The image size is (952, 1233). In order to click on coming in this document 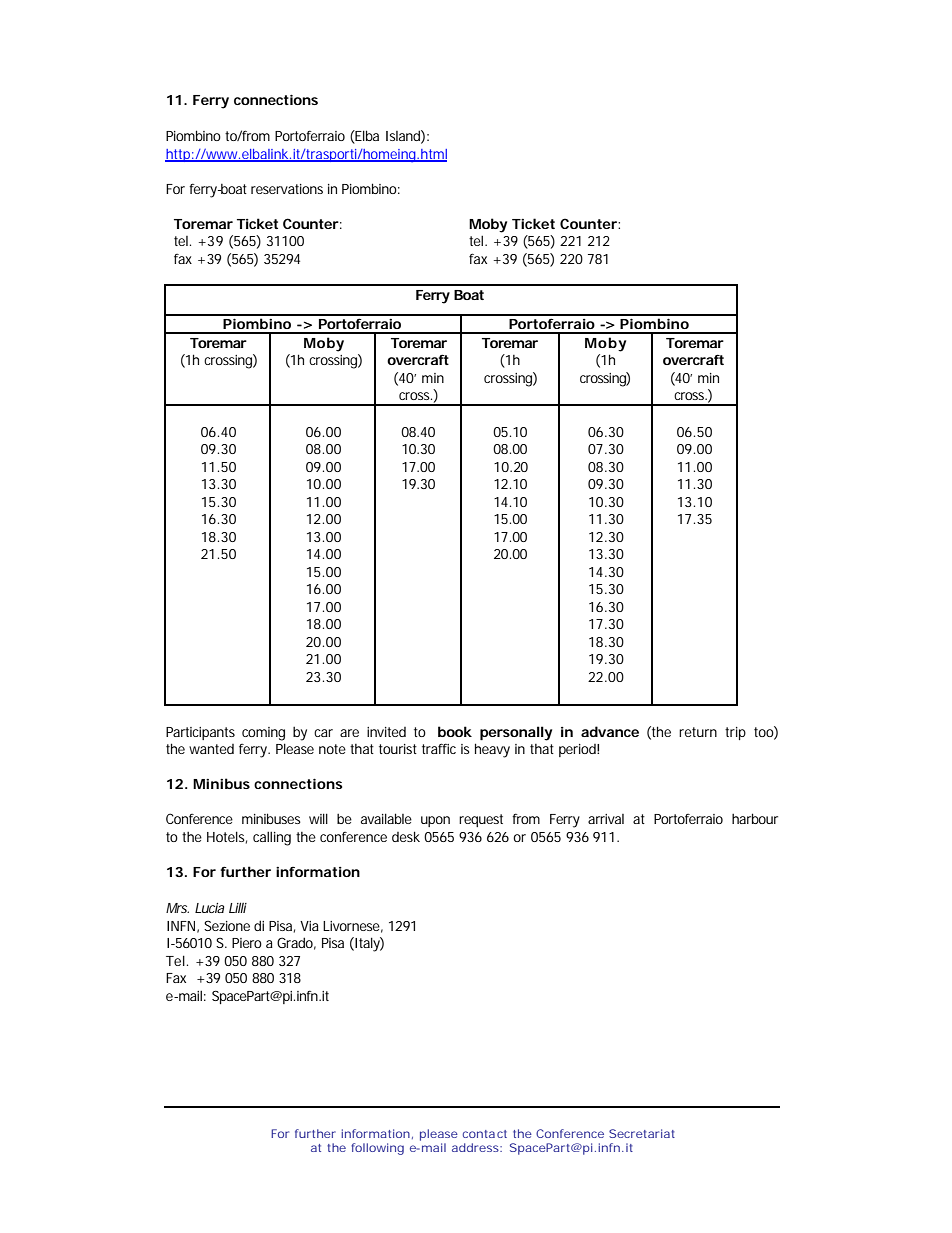, I will do `click(263, 734)`.
